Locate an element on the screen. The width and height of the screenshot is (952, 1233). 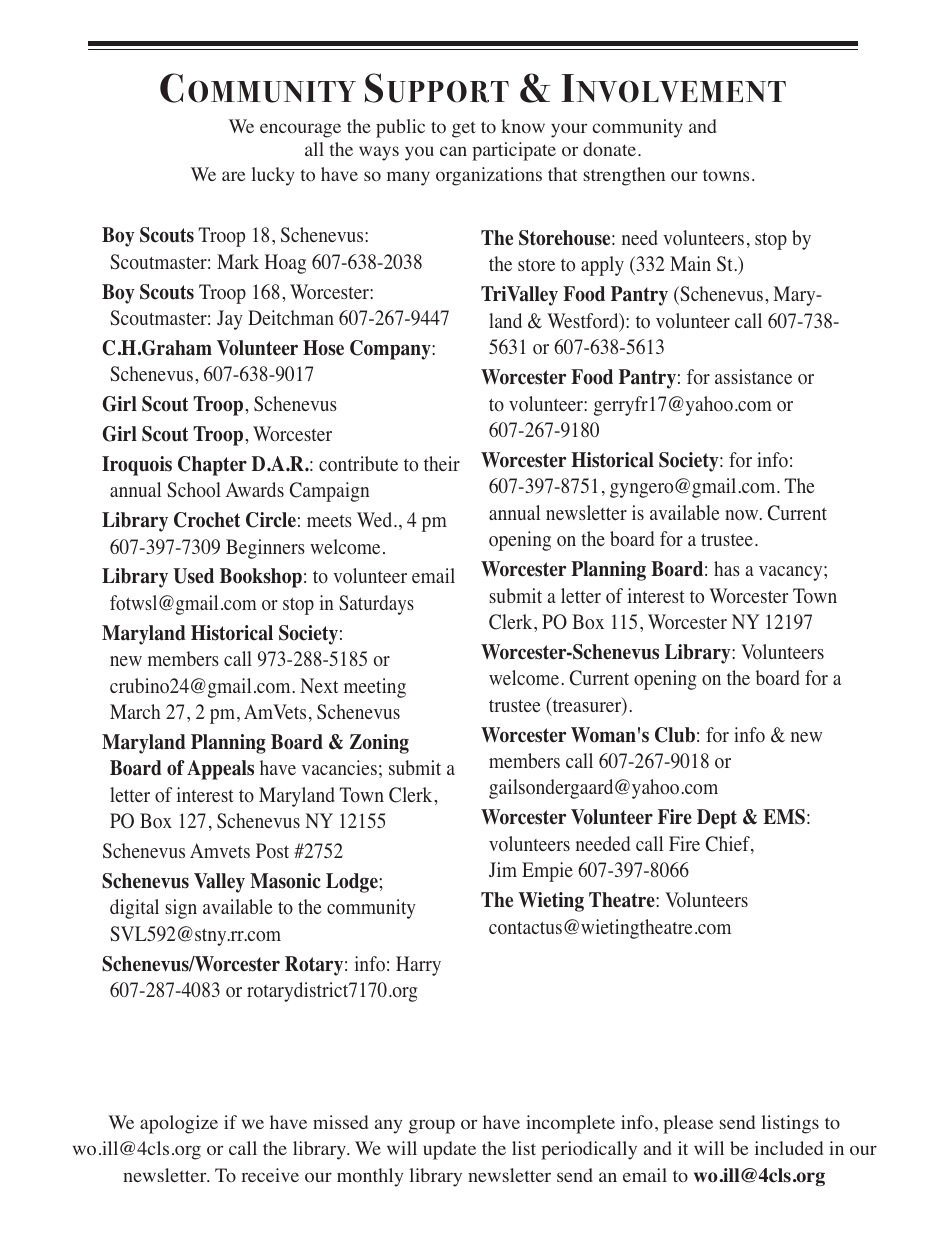
Chapter is located at coordinates (212, 466).
